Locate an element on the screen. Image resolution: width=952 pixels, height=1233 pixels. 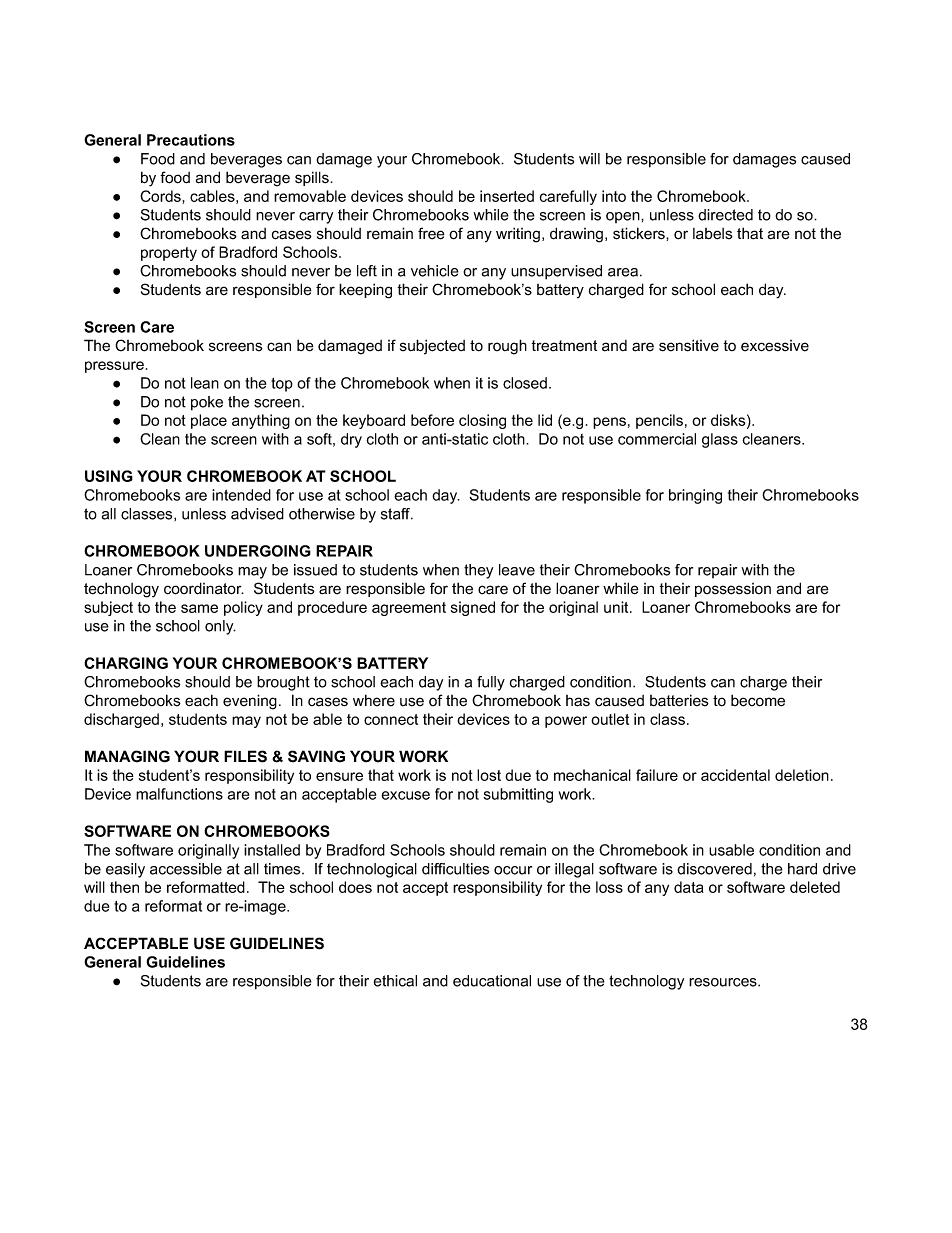
resources is located at coordinates (724, 982).
